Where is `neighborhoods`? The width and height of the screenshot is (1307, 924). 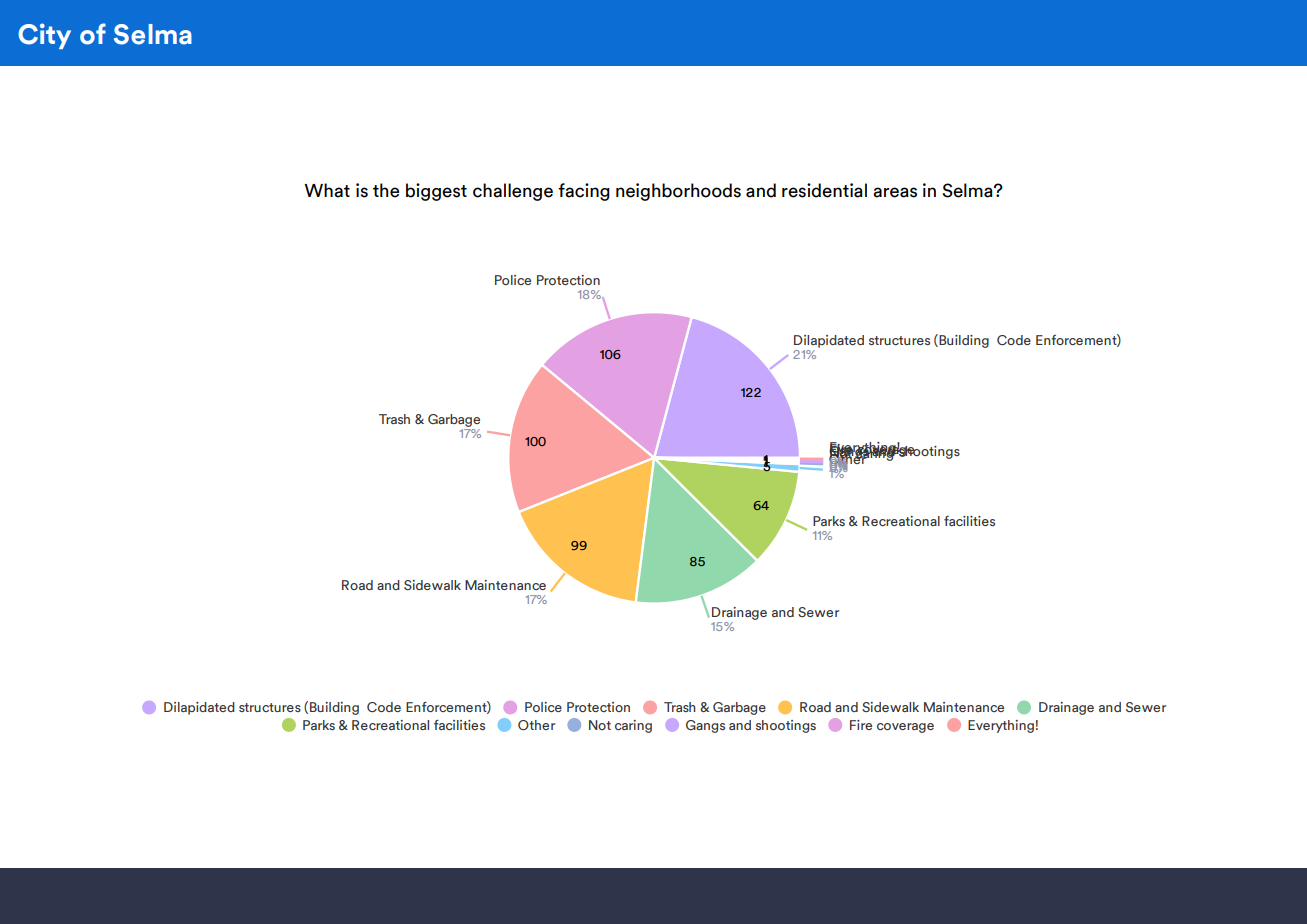
neighborhoods is located at coordinates (678, 192).
